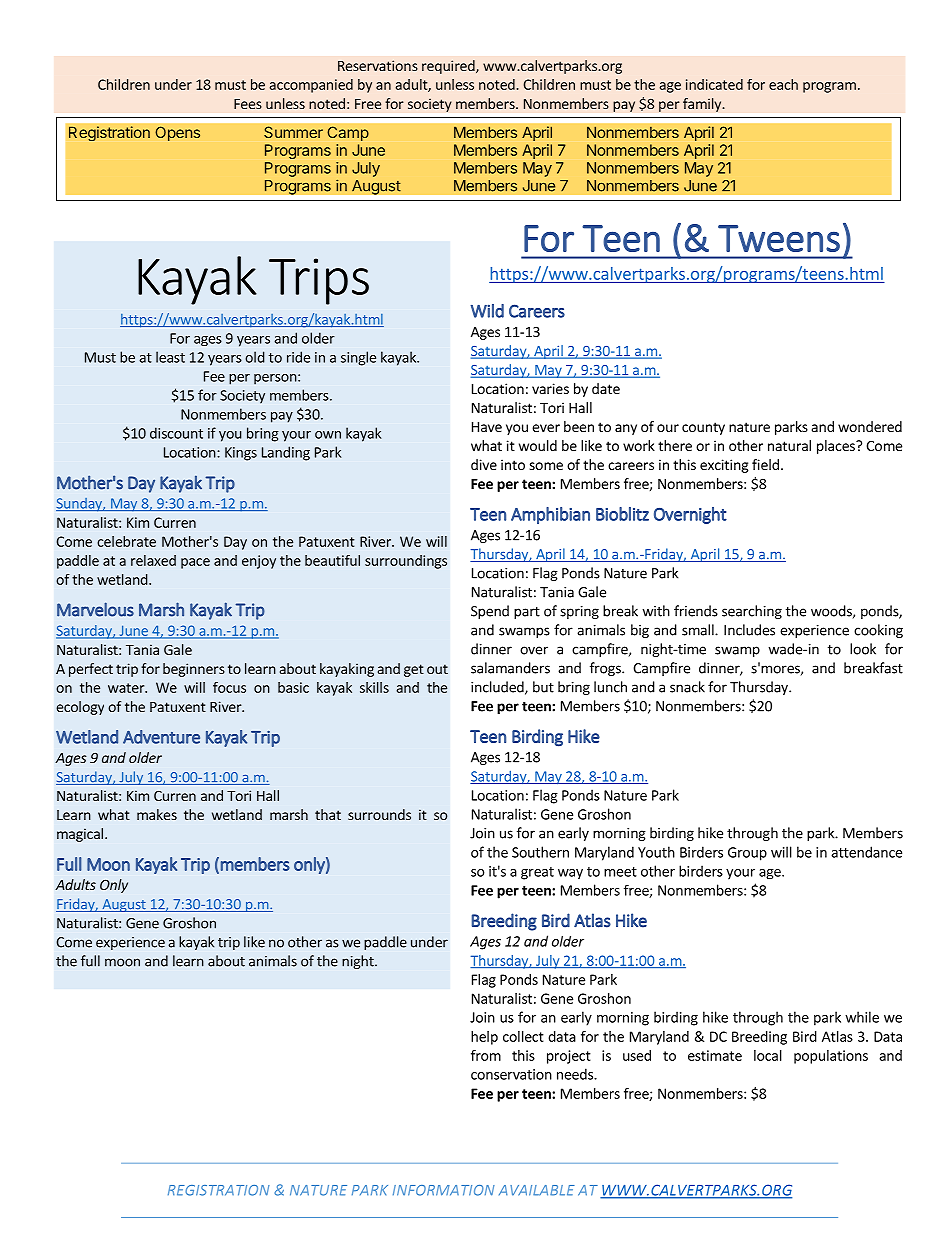  Describe the element at coordinates (444, 1190) in the page. I see `INFORMATION` at that location.
